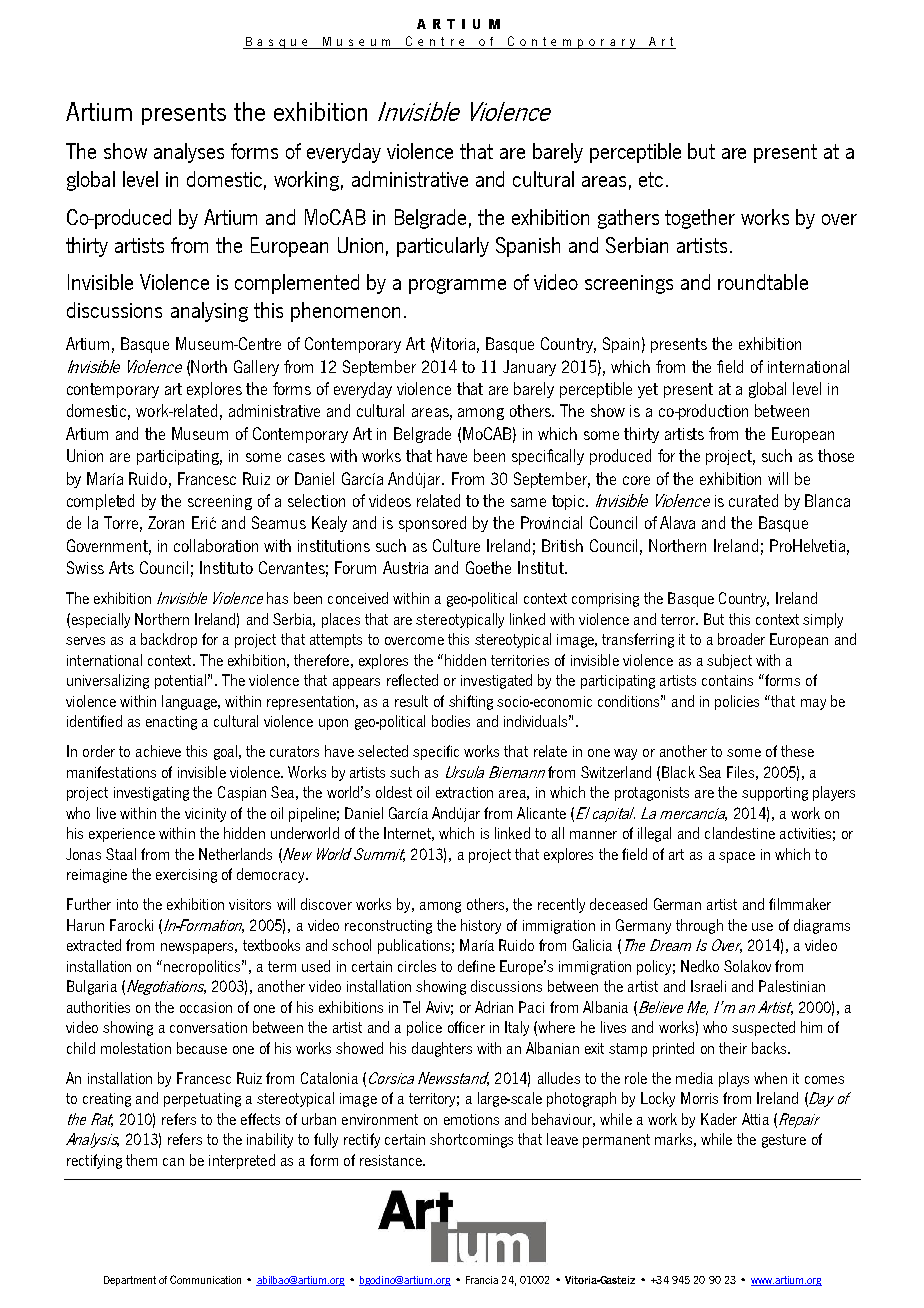  What do you see at coordinates (443, 247) in the page?
I see `particularly` at bounding box center [443, 247].
